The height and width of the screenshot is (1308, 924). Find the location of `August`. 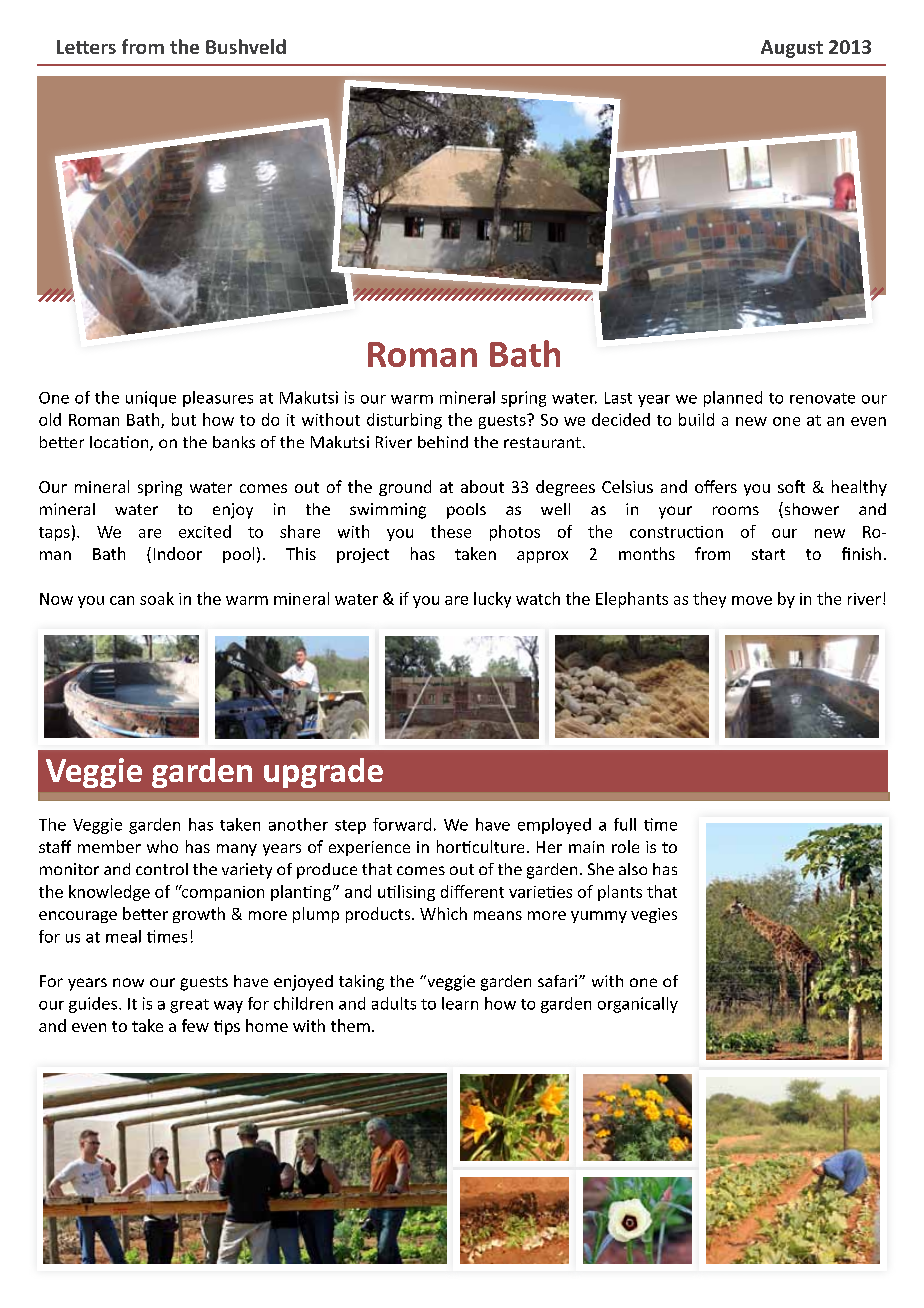

August is located at coordinates (792, 49).
